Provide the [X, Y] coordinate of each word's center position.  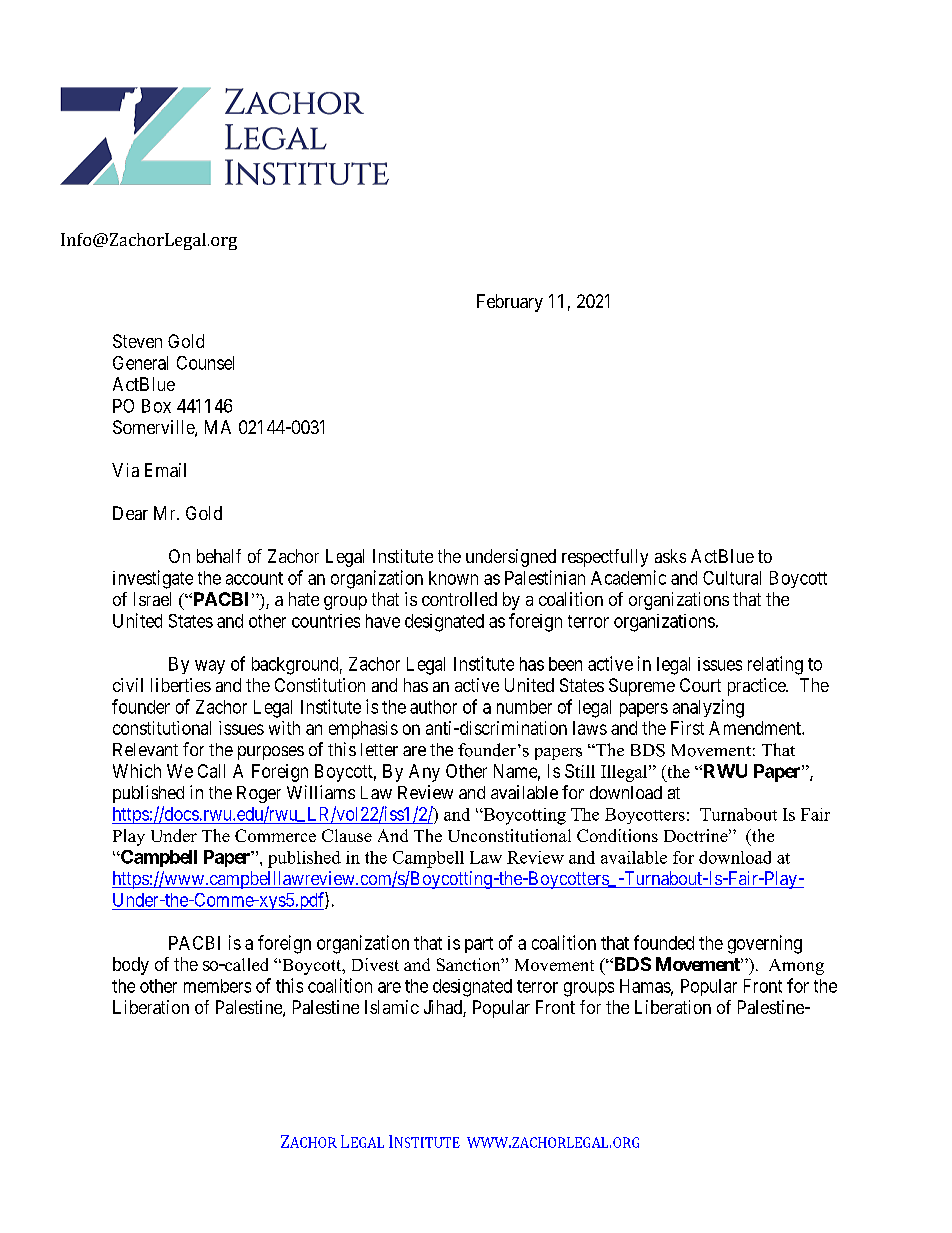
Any [424, 773]
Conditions [617, 835]
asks [670, 556]
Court [700, 685]
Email [165, 470]
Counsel [205, 363]
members [217, 986]
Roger [259, 794]
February [510, 303]
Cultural [732, 578]
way [210, 667]
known [453, 578]
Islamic [392, 1007]
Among [796, 967]
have [383, 621]
